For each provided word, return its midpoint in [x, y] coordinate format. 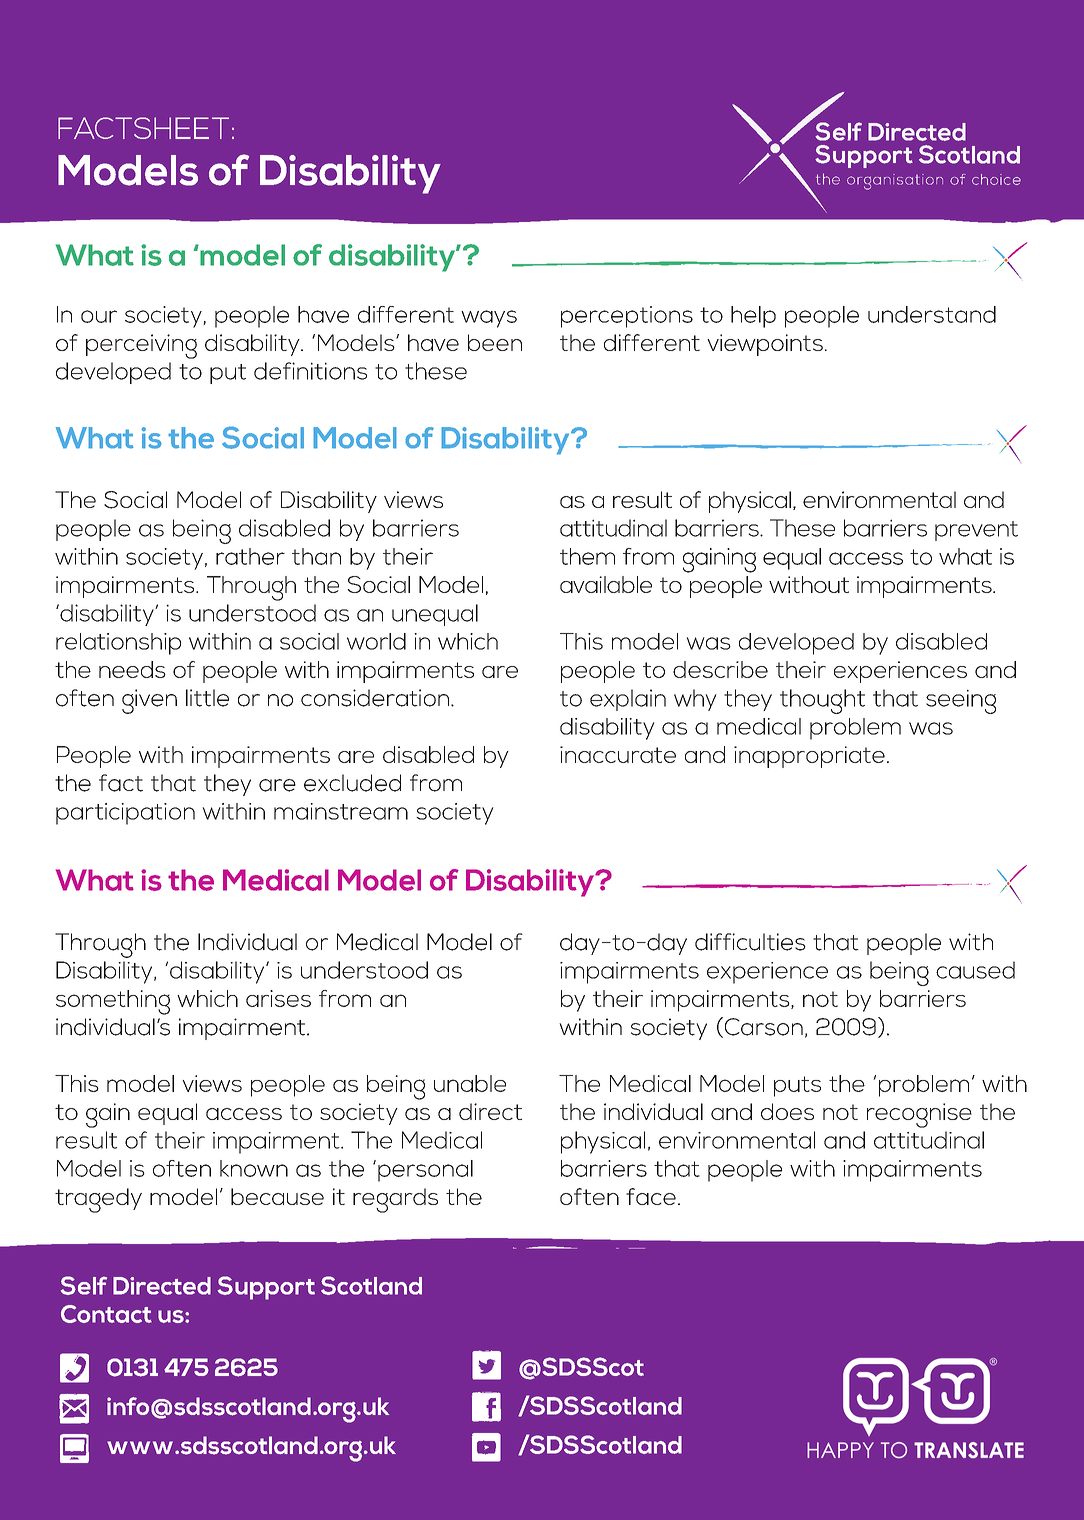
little [207, 698]
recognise [919, 1115]
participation [125, 814]
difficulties [750, 942]
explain [628, 700]
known [254, 1168]
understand [932, 314]
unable [470, 1083]
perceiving [141, 346]
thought [822, 701]
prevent [976, 531]
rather [250, 556]
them [587, 556]
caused [975, 970]
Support [266, 1288]
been [495, 342]
